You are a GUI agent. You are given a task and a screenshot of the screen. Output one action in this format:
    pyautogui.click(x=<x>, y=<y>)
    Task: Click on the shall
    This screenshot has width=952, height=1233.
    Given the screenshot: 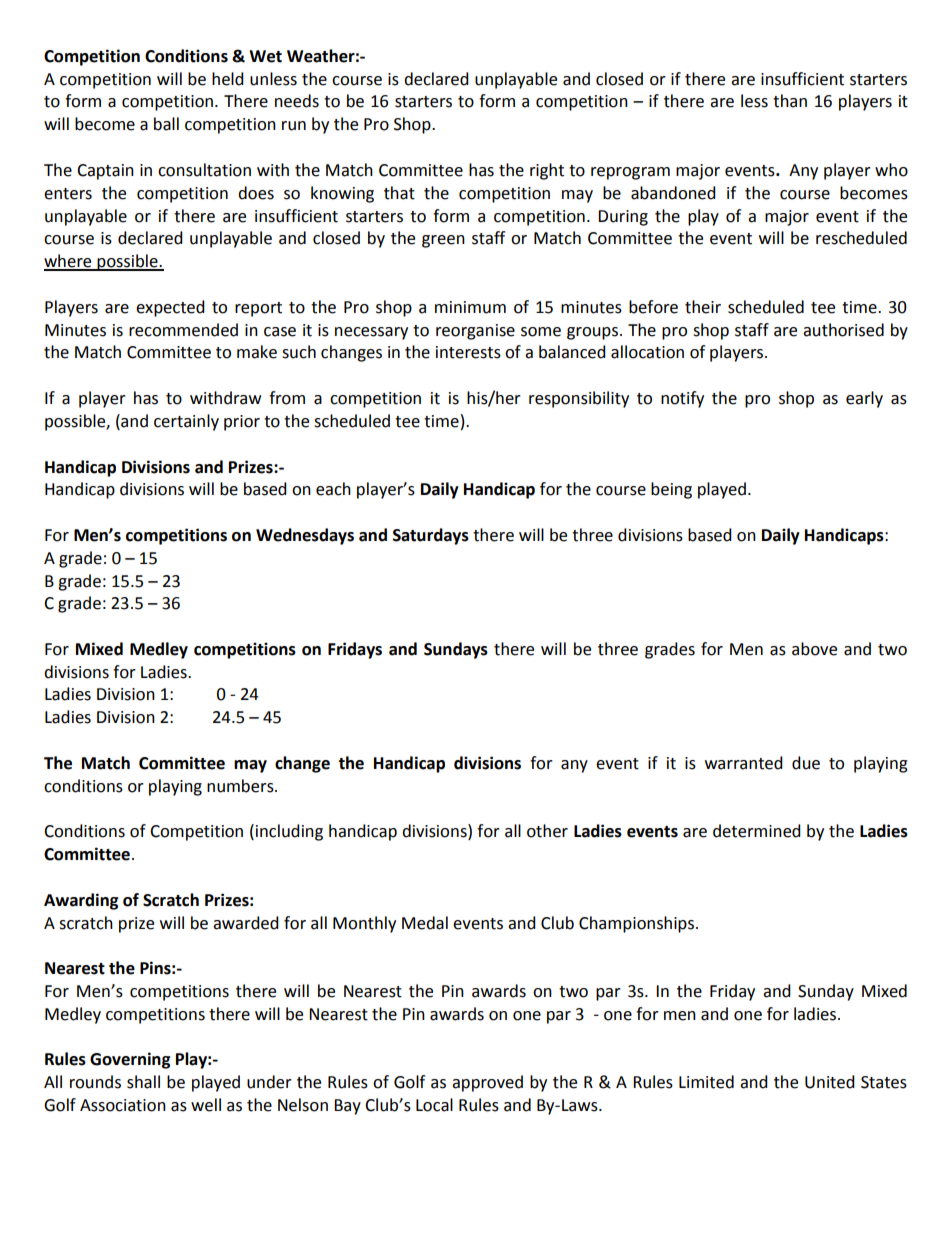 What is the action you would take?
    pyautogui.click(x=143, y=1082)
